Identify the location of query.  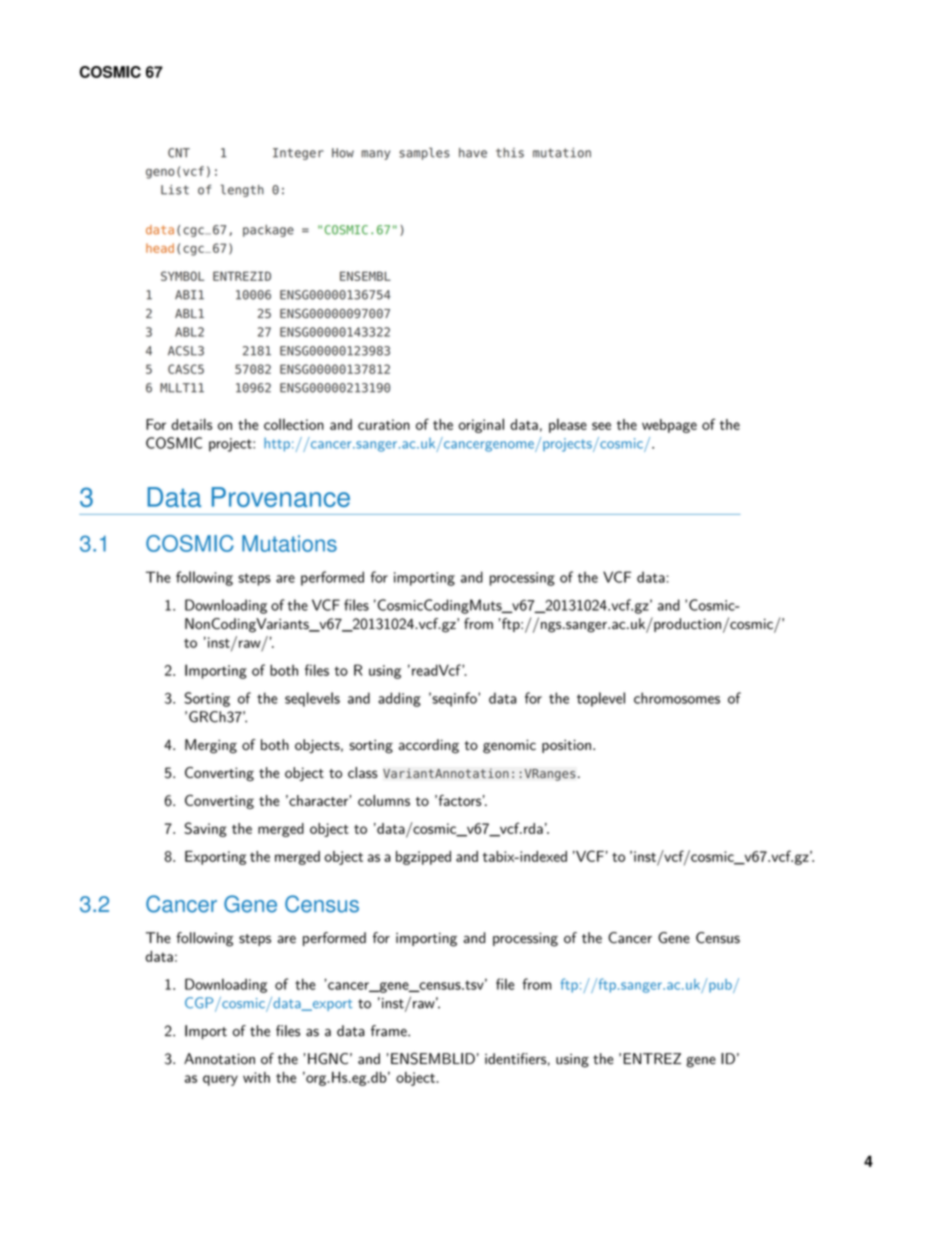
(220, 1080).
